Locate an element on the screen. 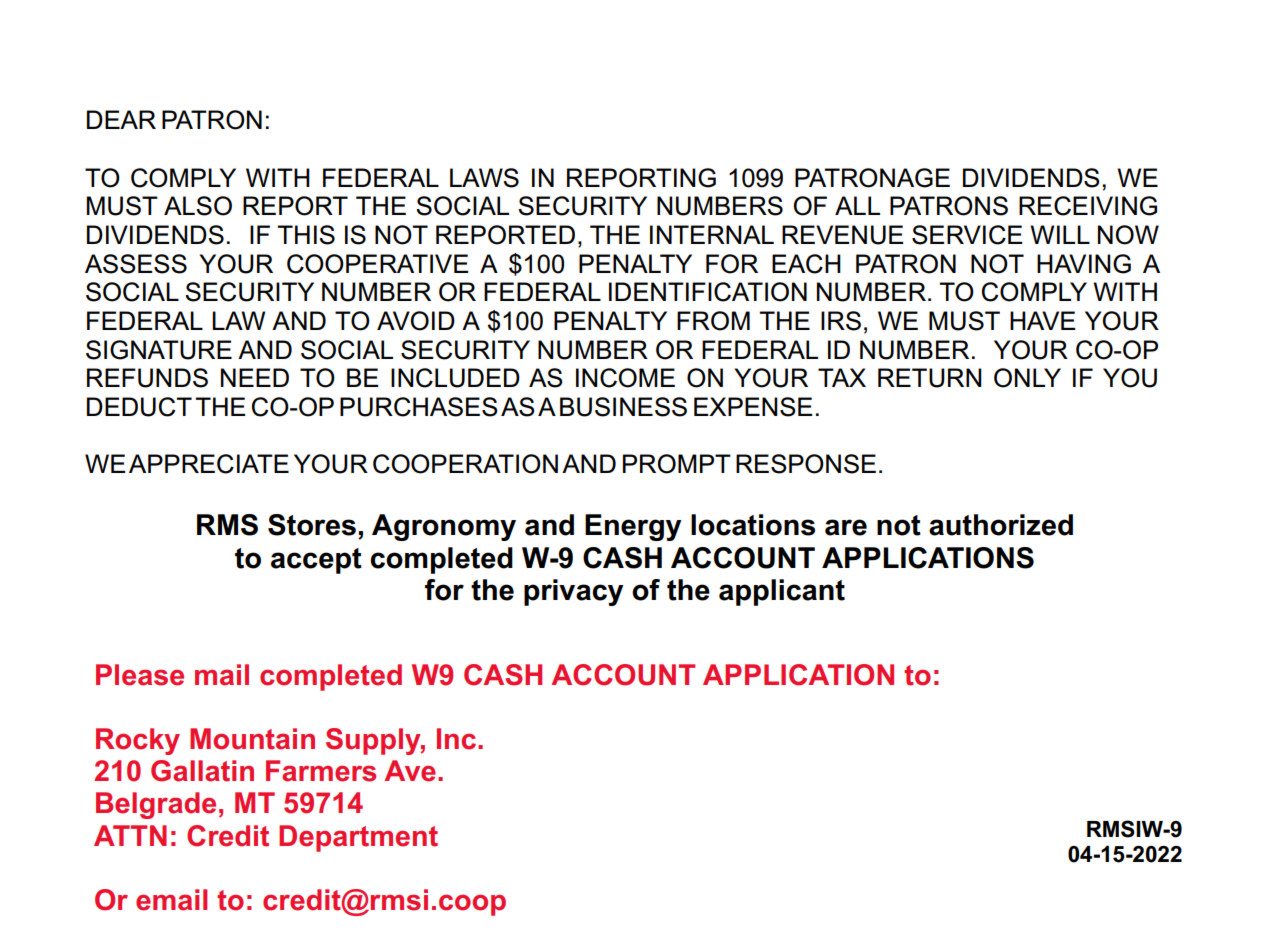 This screenshot has width=1270, height=952. LAWS is located at coordinates (484, 178).
